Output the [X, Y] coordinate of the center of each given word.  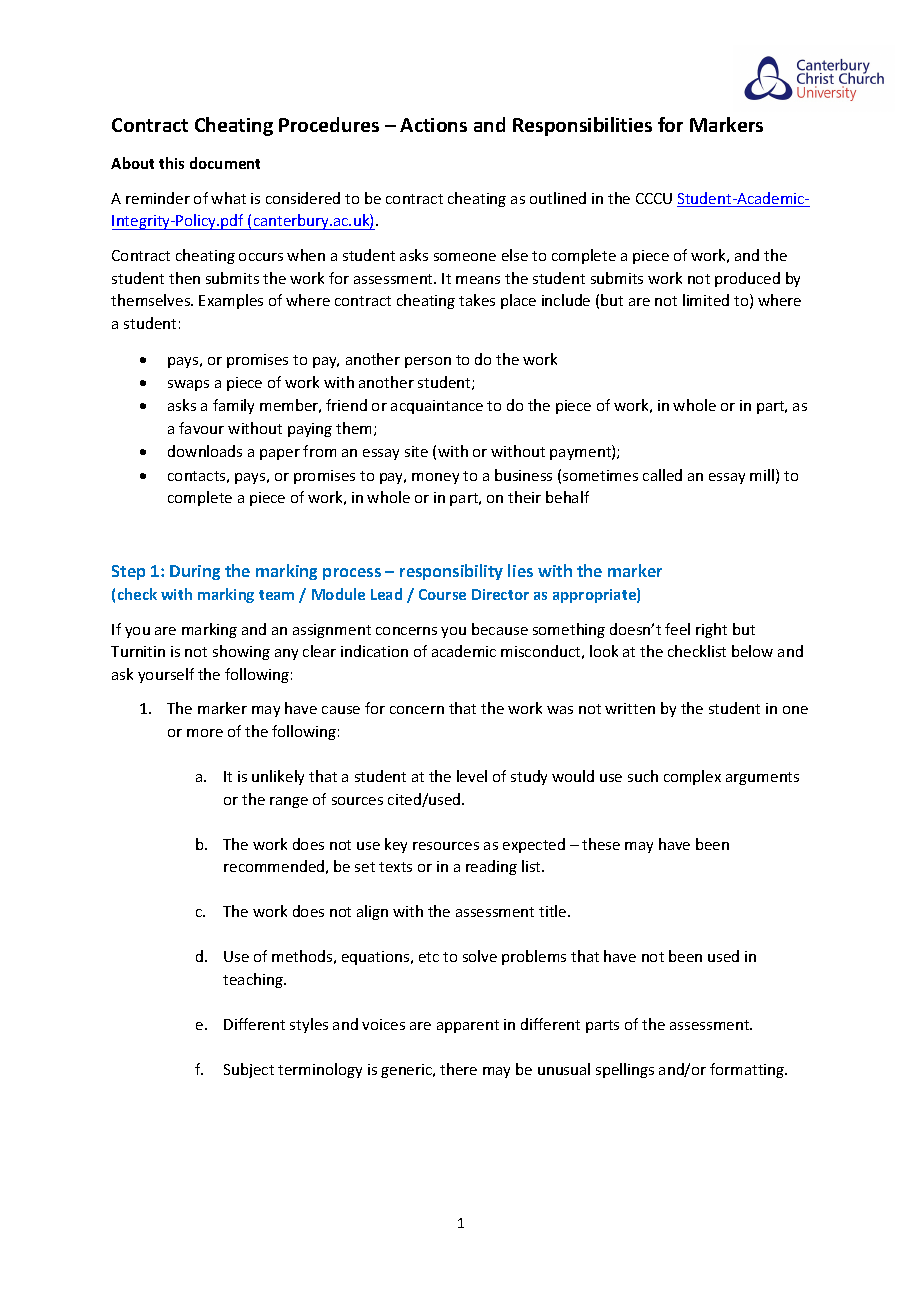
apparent [468, 1026]
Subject [249, 1070]
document [225, 163]
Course [442, 594]
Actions [433, 125]
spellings [625, 1070]
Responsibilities [582, 126]
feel [677, 629]
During [195, 572]
